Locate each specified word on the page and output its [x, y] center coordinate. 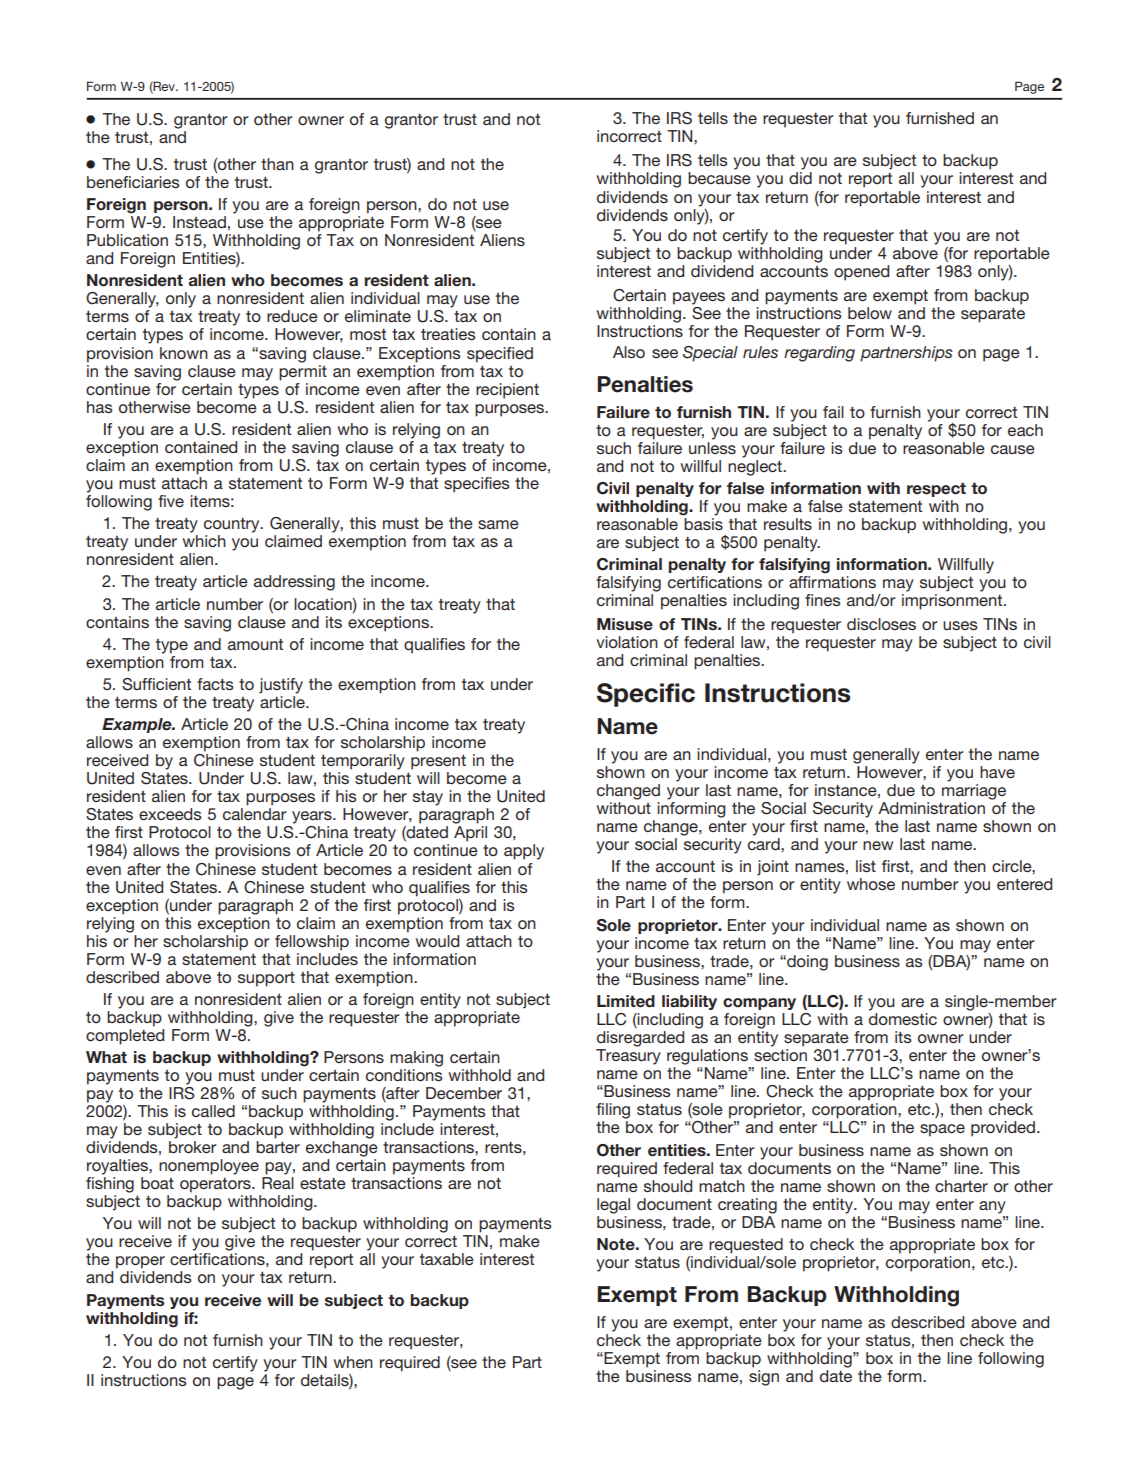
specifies [477, 485]
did [800, 178]
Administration [931, 808]
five [171, 501]
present [438, 762]
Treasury [628, 1057]
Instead [199, 222]
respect [936, 489]
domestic [903, 1019]
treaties [448, 334]
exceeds [170, 814]
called [213, 1111]
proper [140, 1262]
